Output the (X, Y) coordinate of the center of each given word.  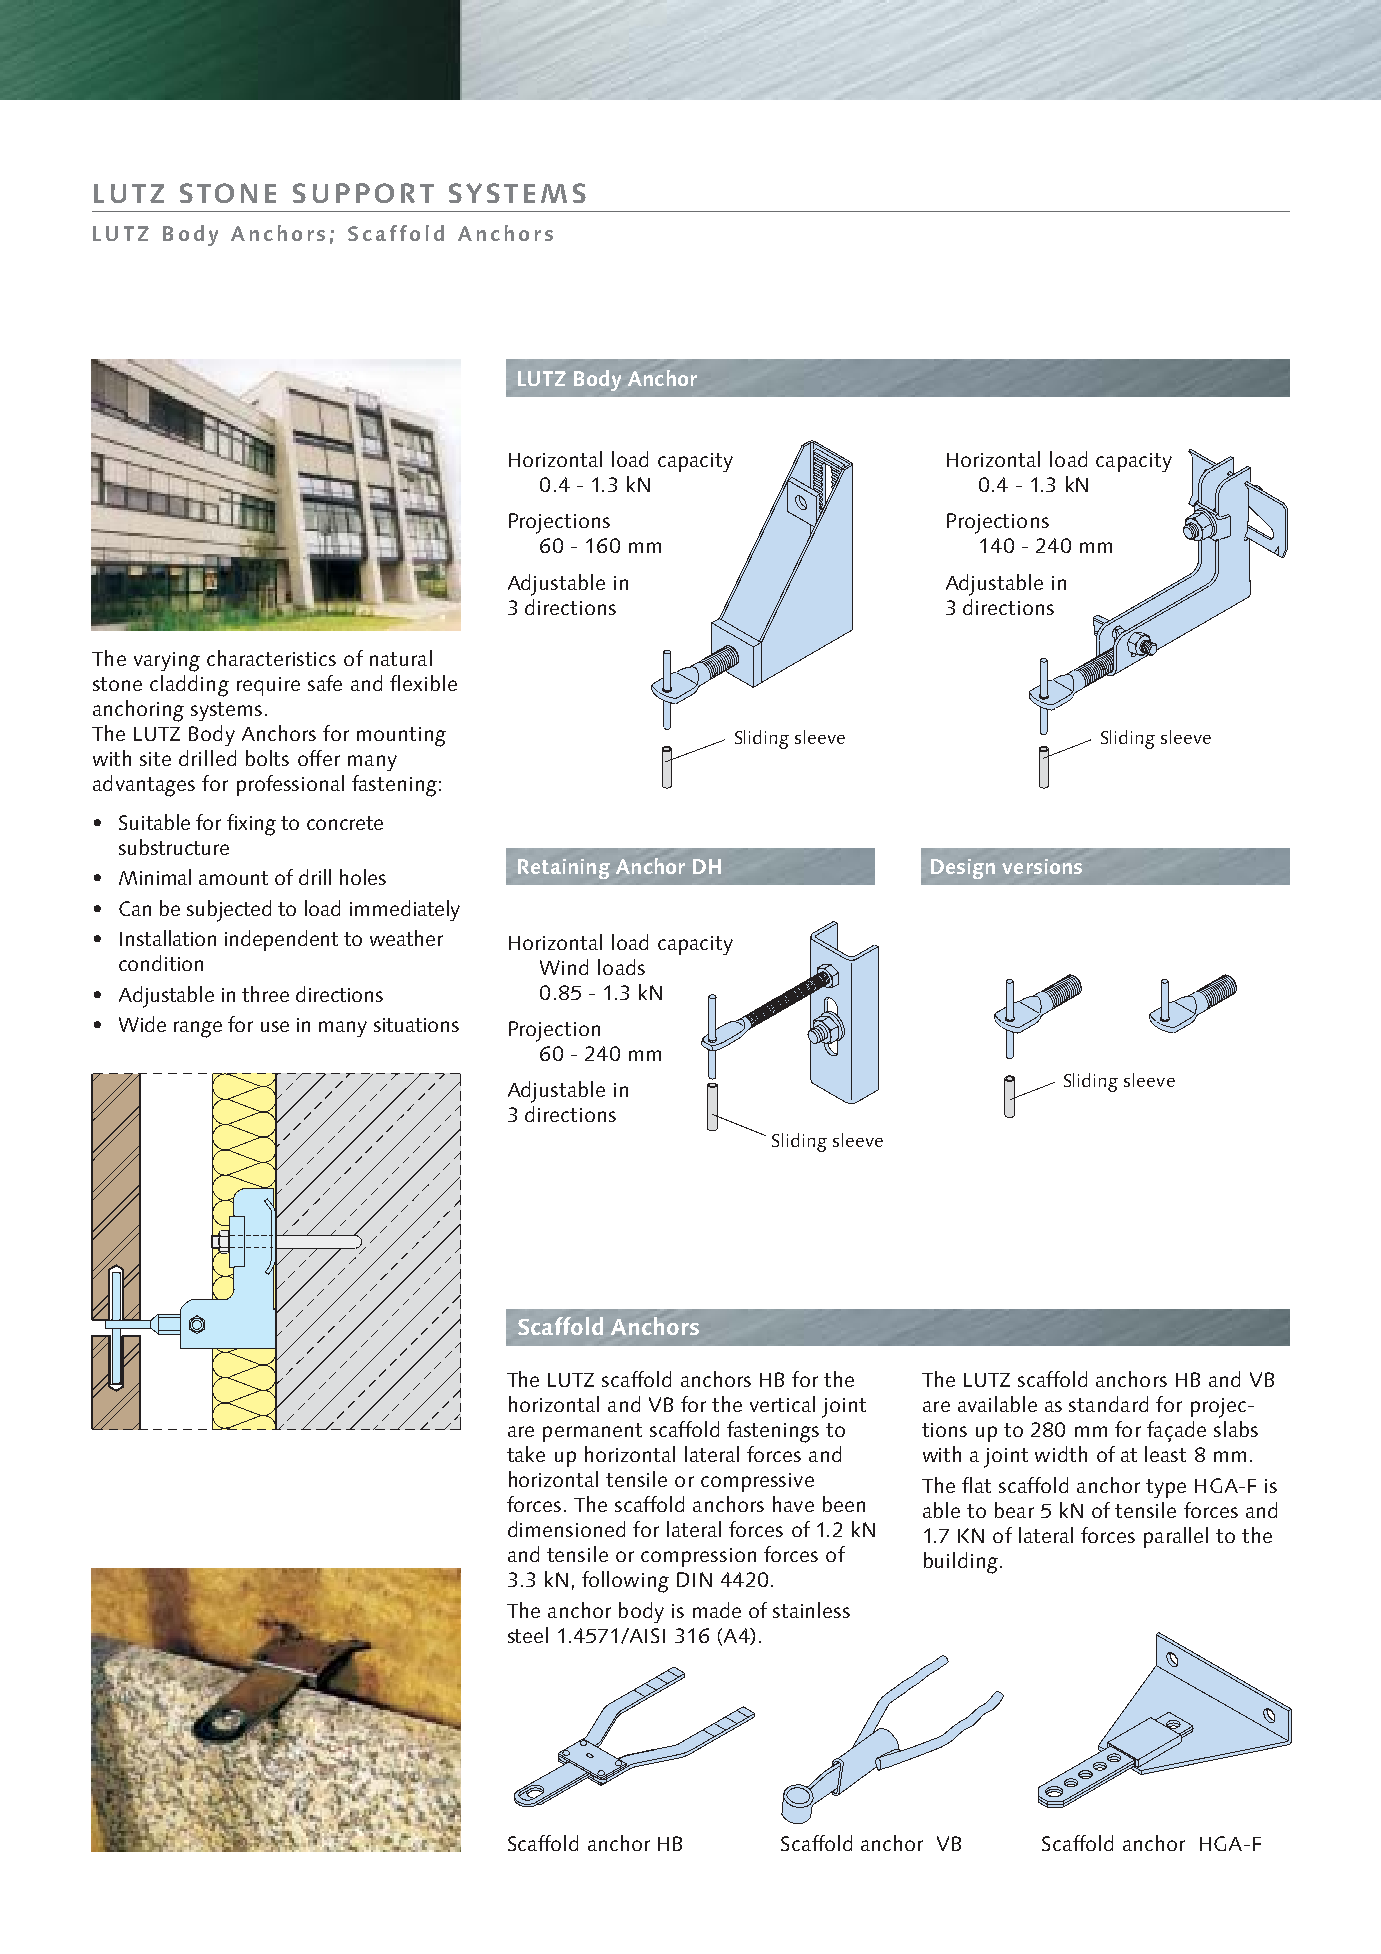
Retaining (564, 869)
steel (528, 1635)
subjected (229, 911)
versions (1042, 866)
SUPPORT (363, 193)
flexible (423, 683)
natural (401, 658)
